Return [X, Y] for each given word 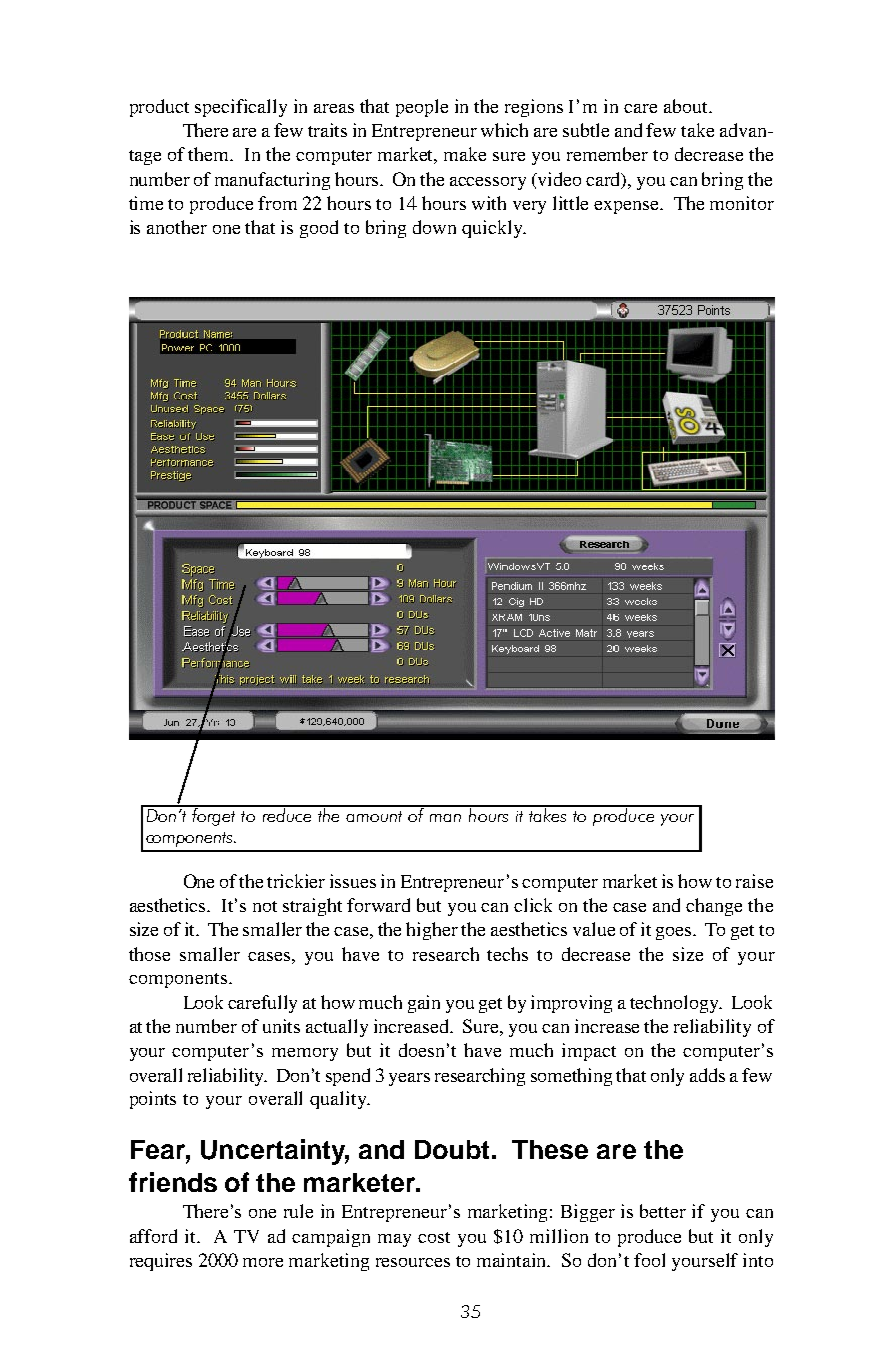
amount [374, 816]
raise [754, 881]
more [263, 1262]
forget [214, 815]
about [687, 106]
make [465, 154]
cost [434, 1237]
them [210, 154]
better [663, 1211]
